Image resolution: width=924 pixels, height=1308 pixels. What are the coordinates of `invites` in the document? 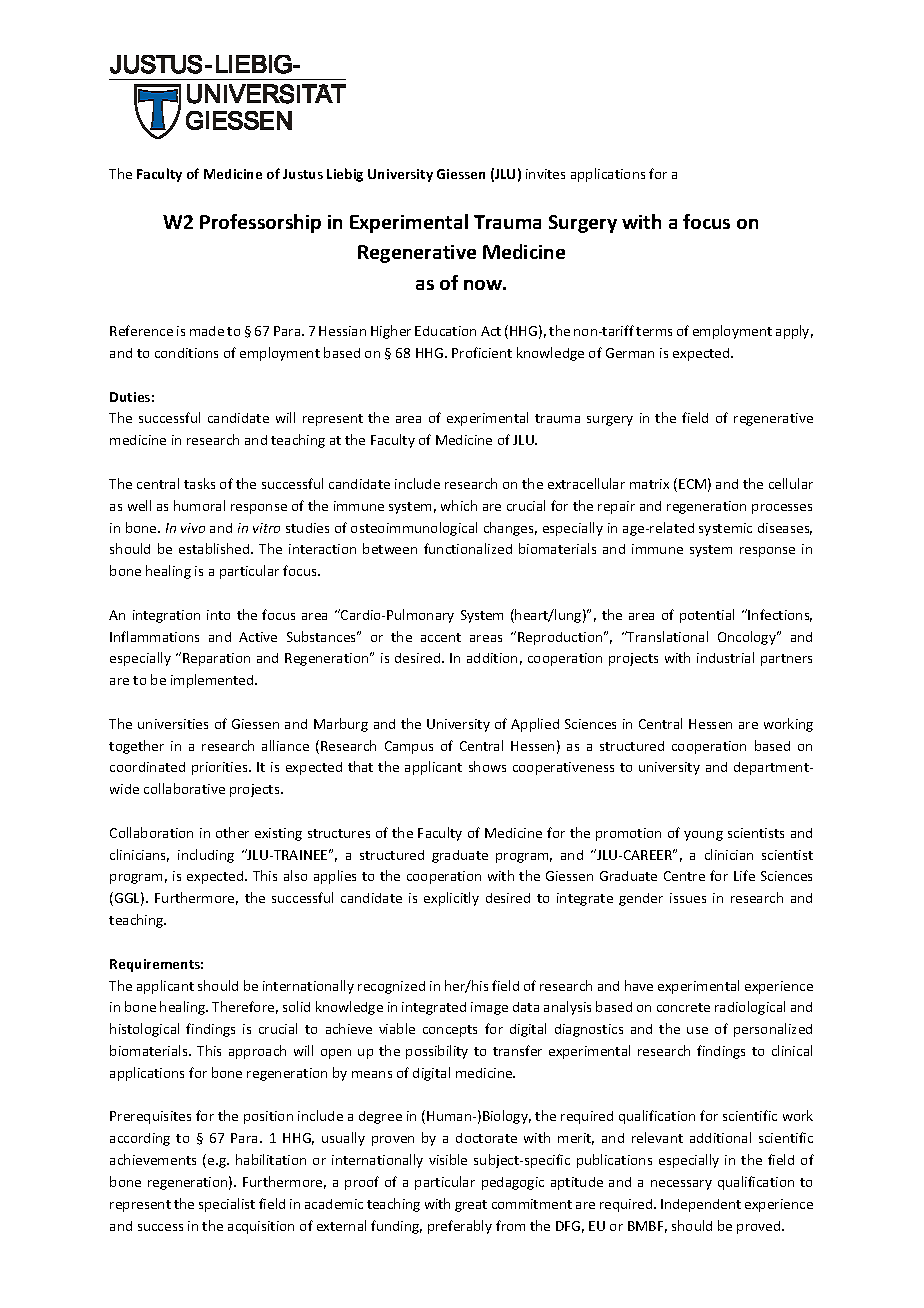 It's located at (545, 174).
